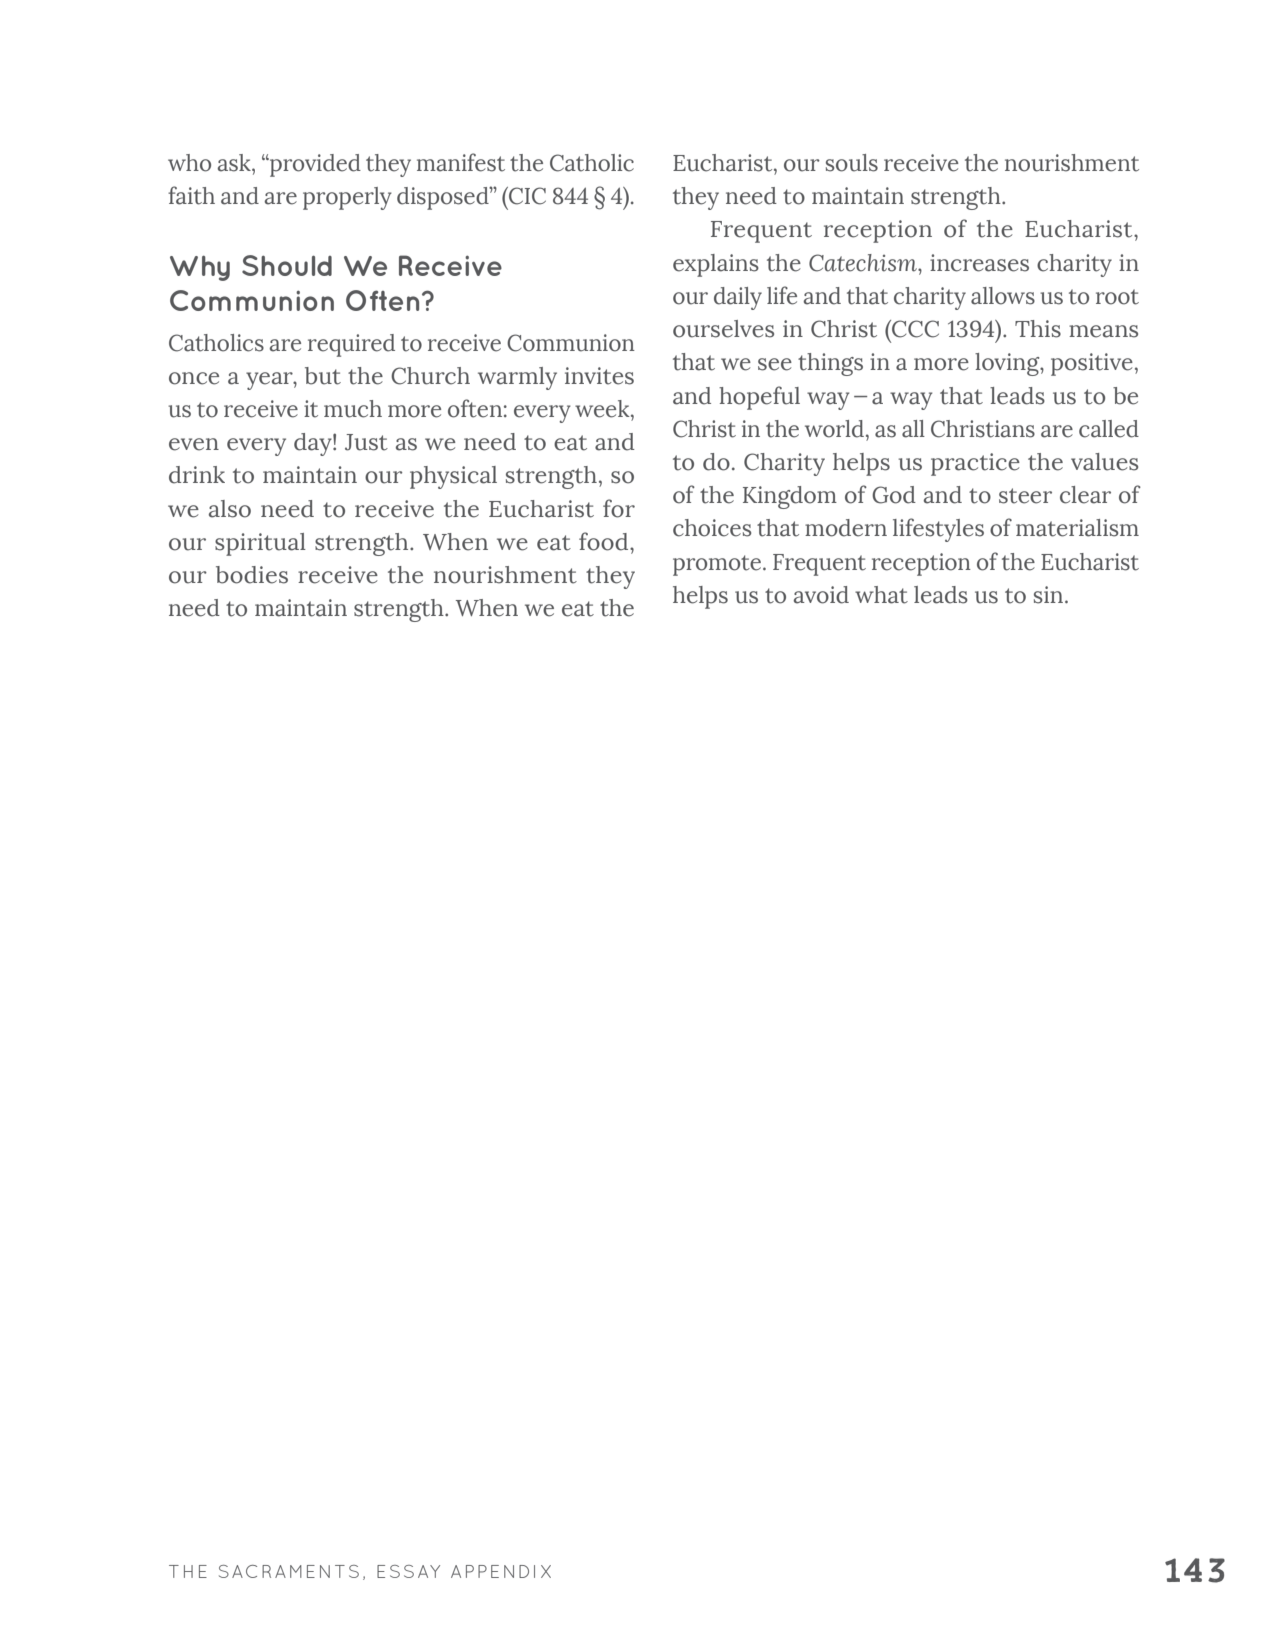  I want to click on drink, so click(197, 475).
